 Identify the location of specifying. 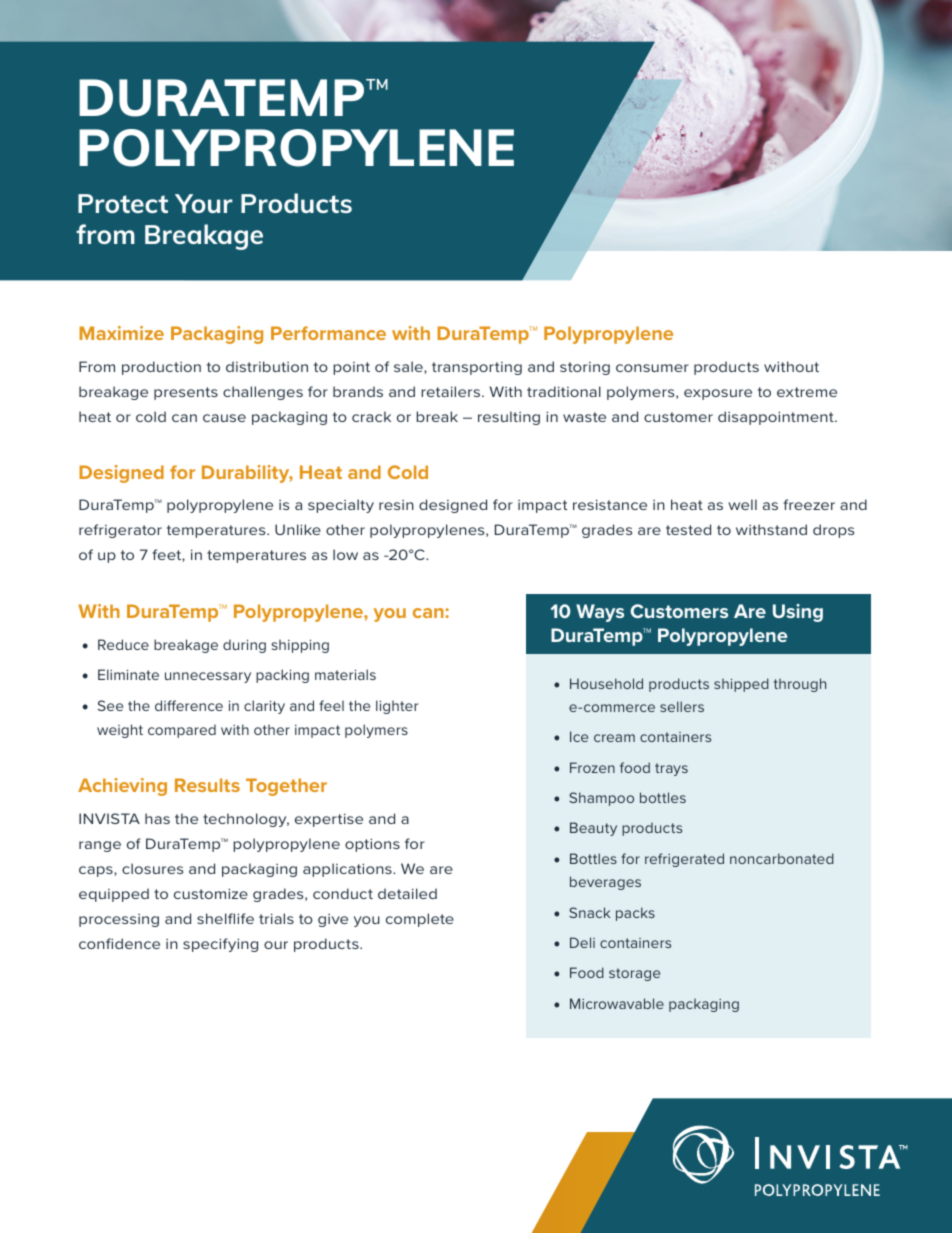
(220, 945).
